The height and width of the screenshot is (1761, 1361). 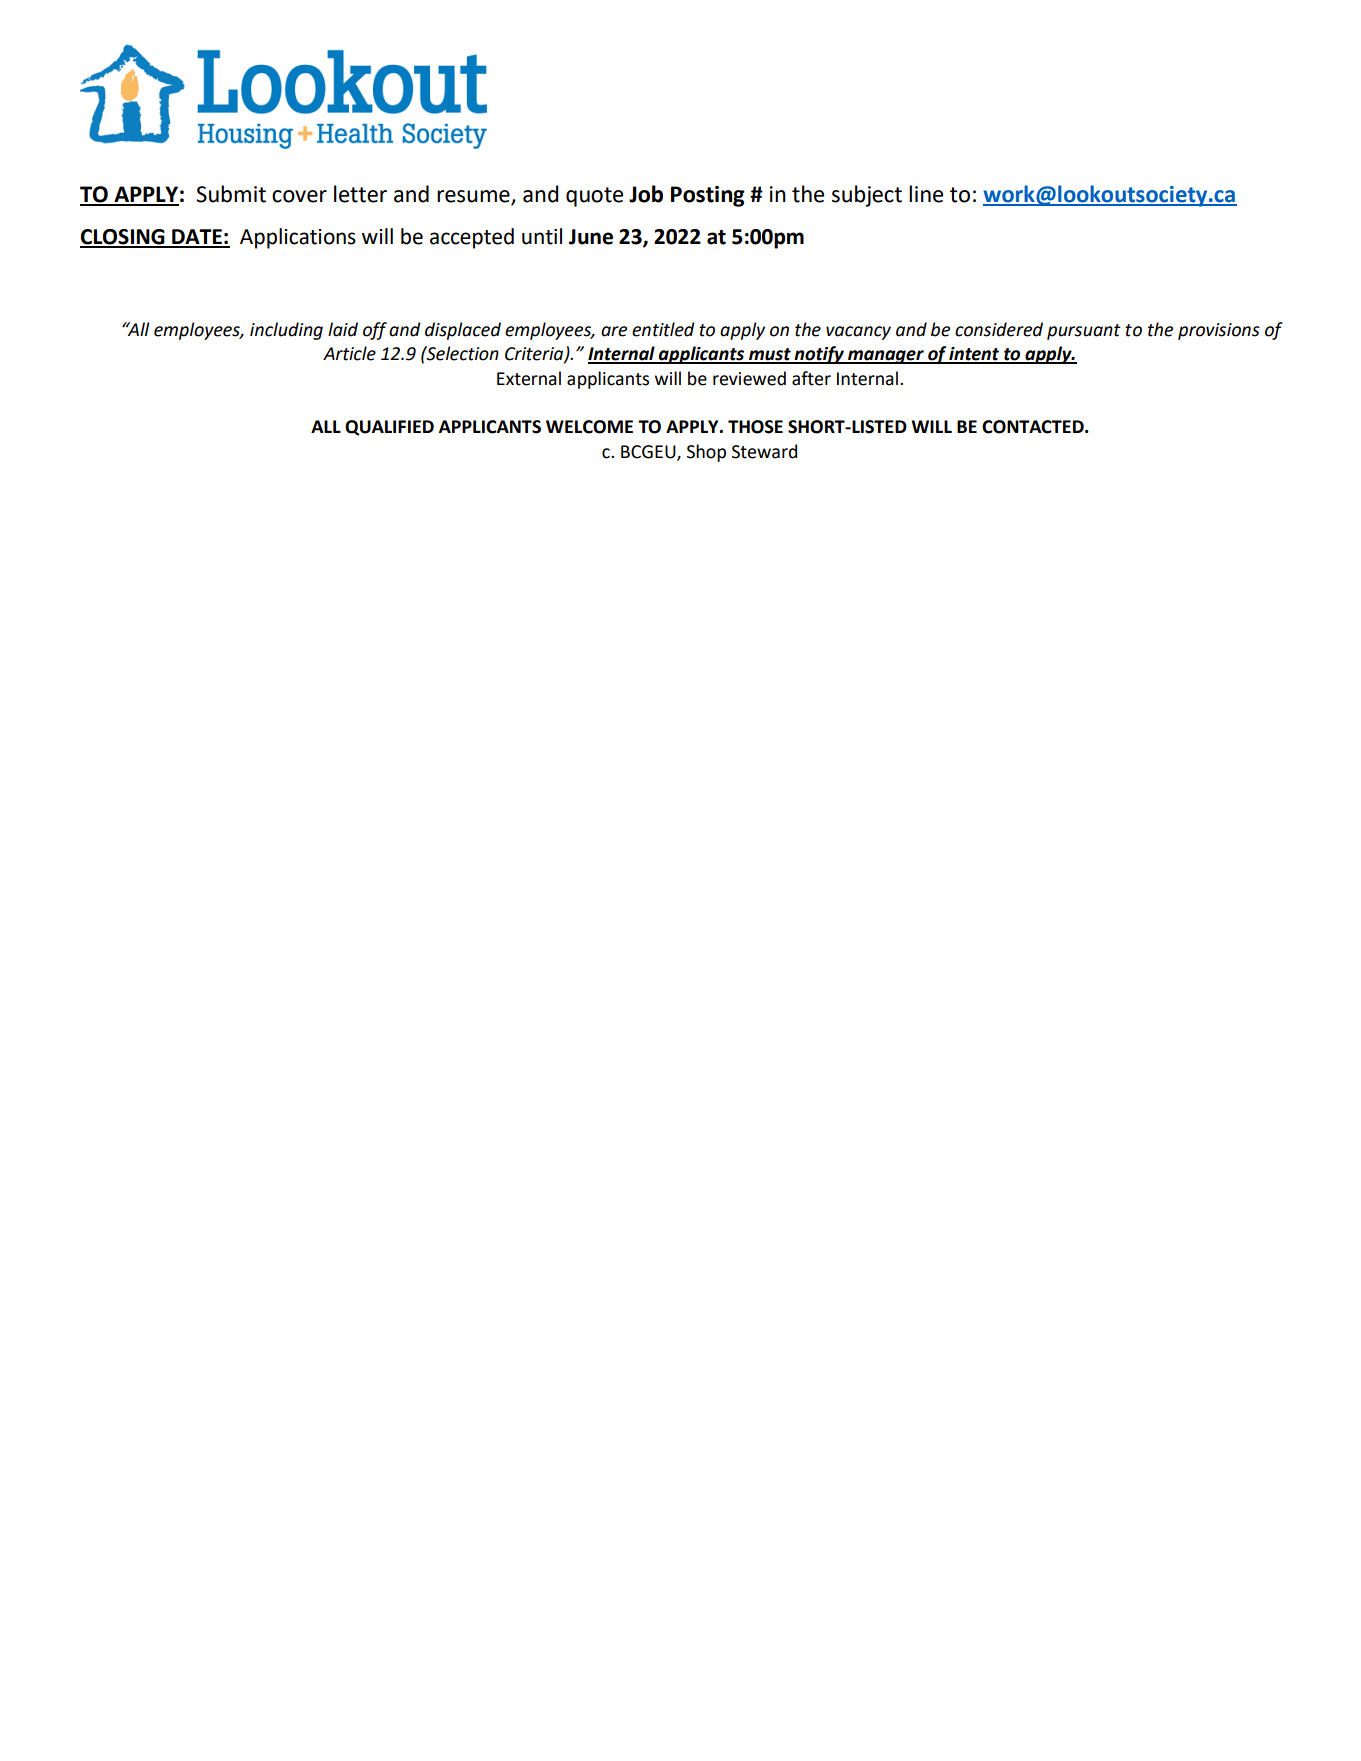 I want to click on QUALIFIED, so click(x=389, y=428).
